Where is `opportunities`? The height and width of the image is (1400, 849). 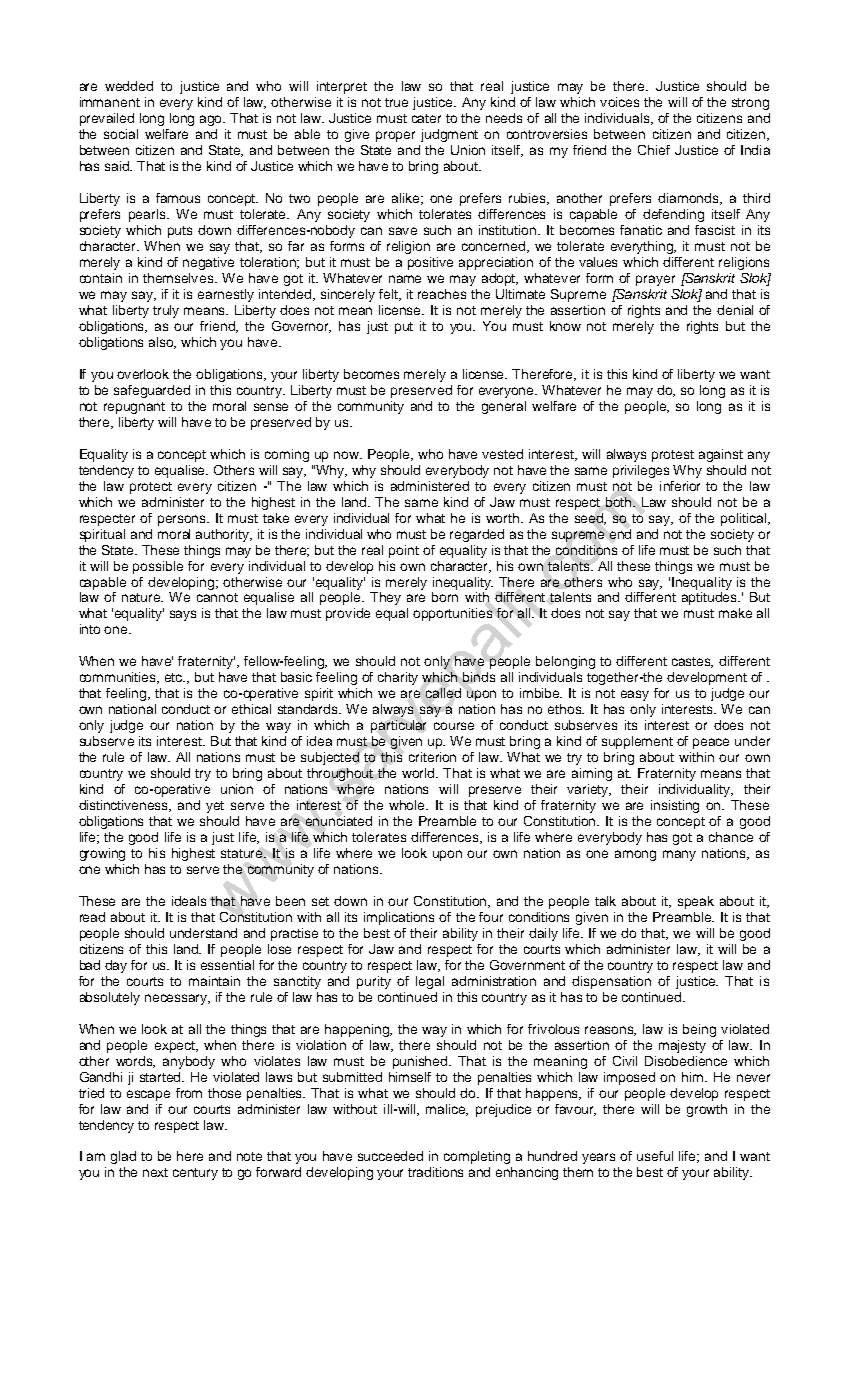 opportunities is located at coordinates (452, 614).
